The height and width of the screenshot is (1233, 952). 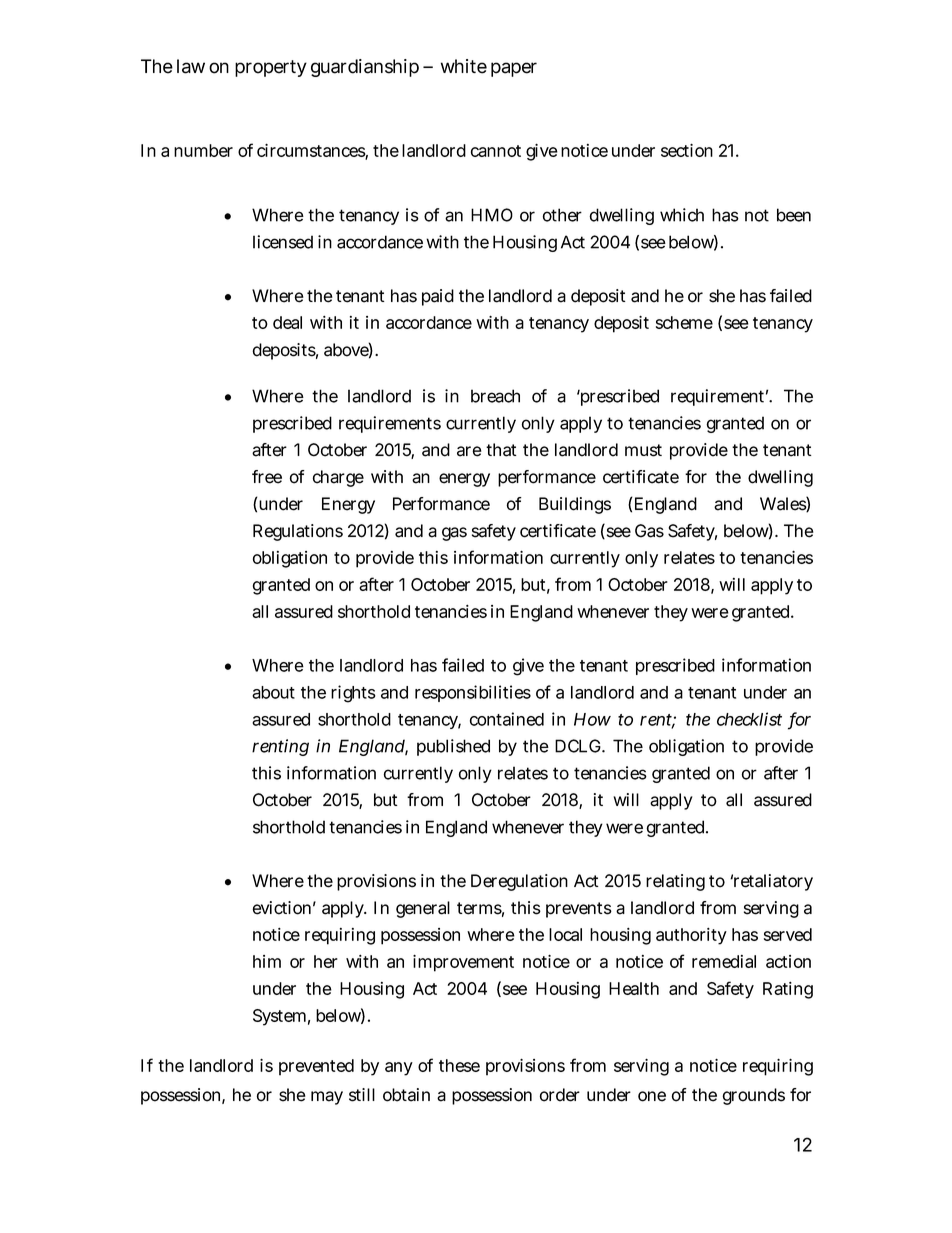 What do you see at coordinates (271, 68) in the screenshot?
I see `property` at bounding box center [271, 68].
